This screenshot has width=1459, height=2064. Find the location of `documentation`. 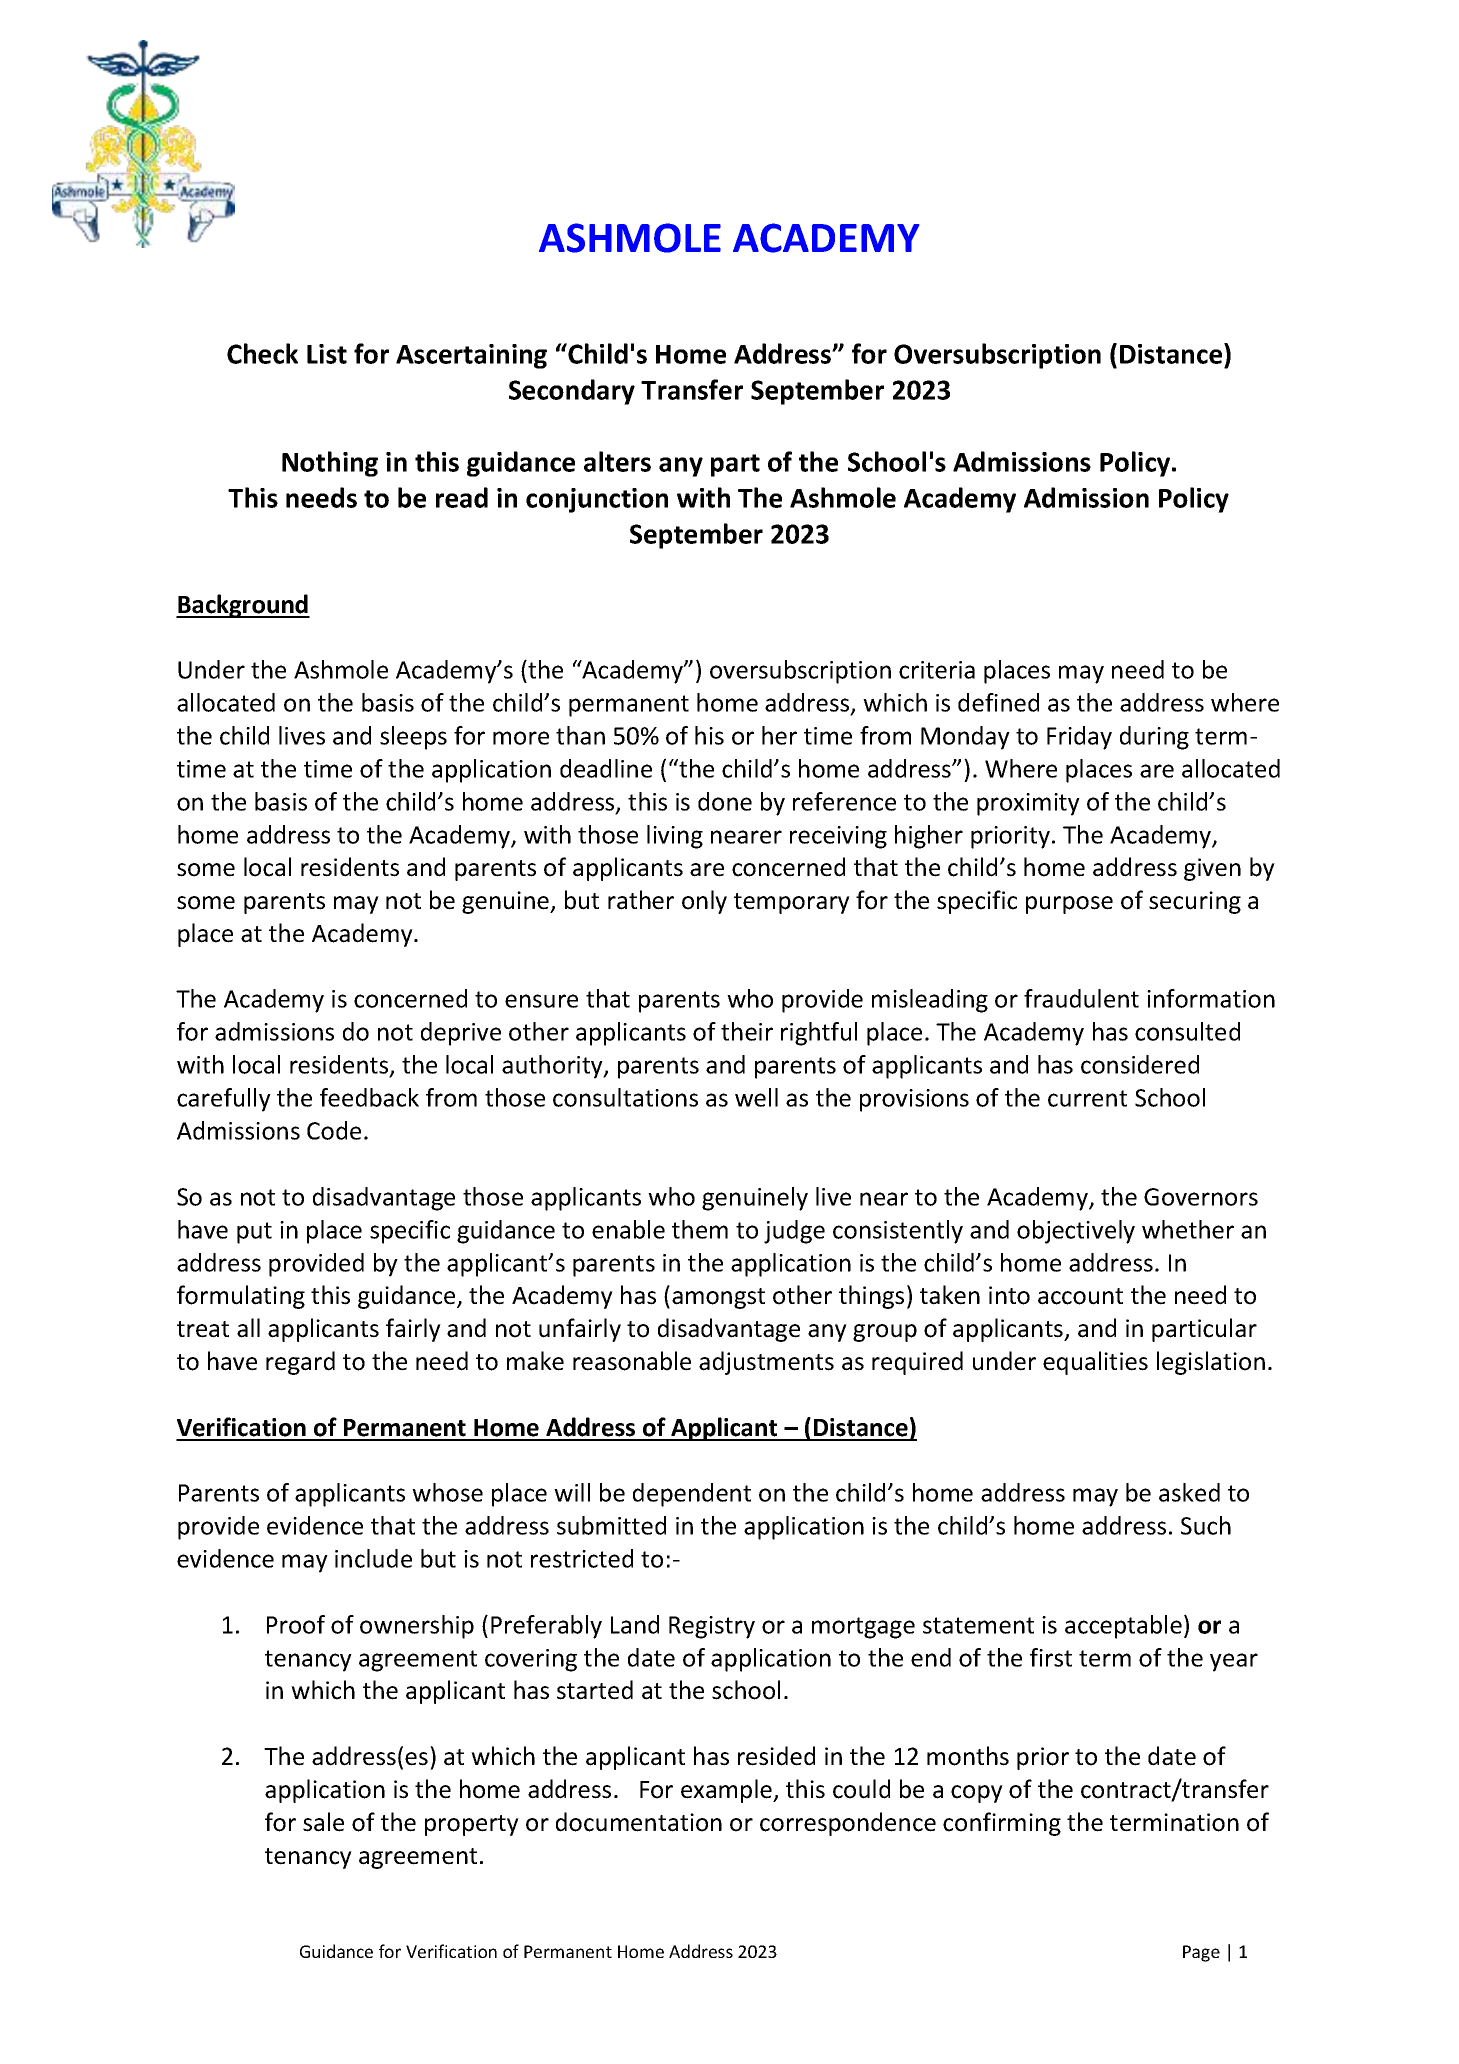

documentation is located at coordinates (639, 1822).
